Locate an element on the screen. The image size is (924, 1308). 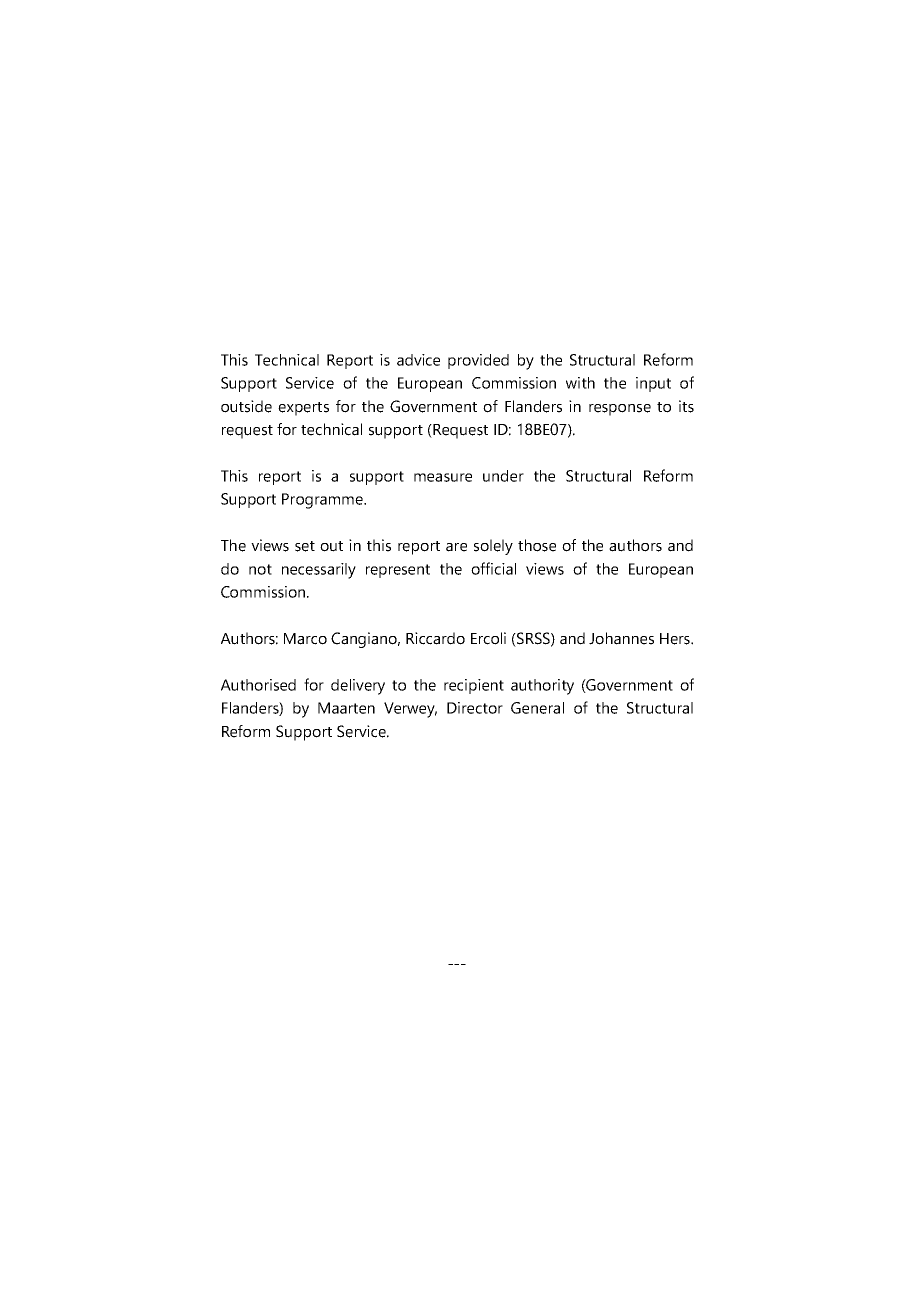
set is located at coordinates (305, 546).
